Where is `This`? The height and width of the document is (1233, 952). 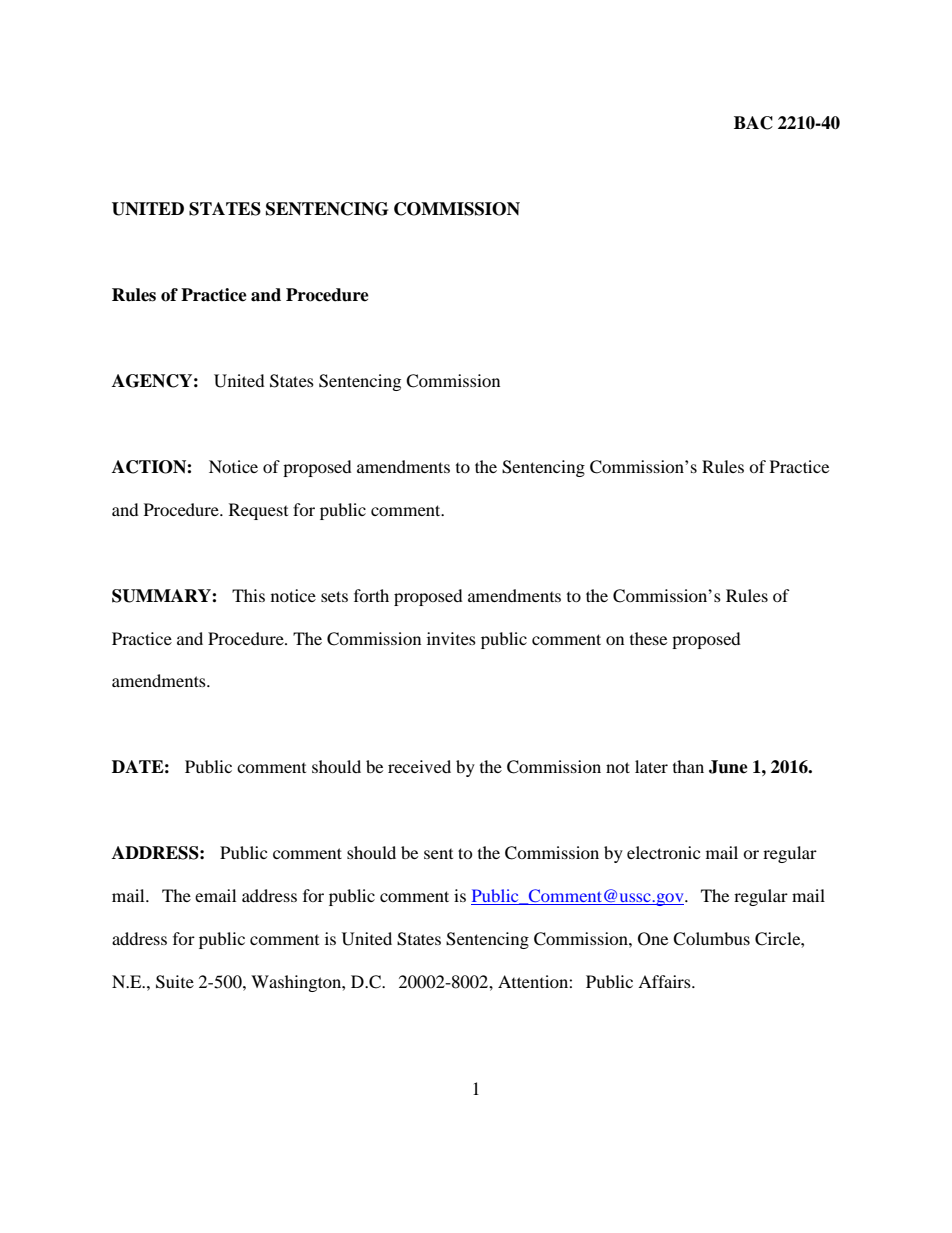
This is located at coordinates (248, 595).
